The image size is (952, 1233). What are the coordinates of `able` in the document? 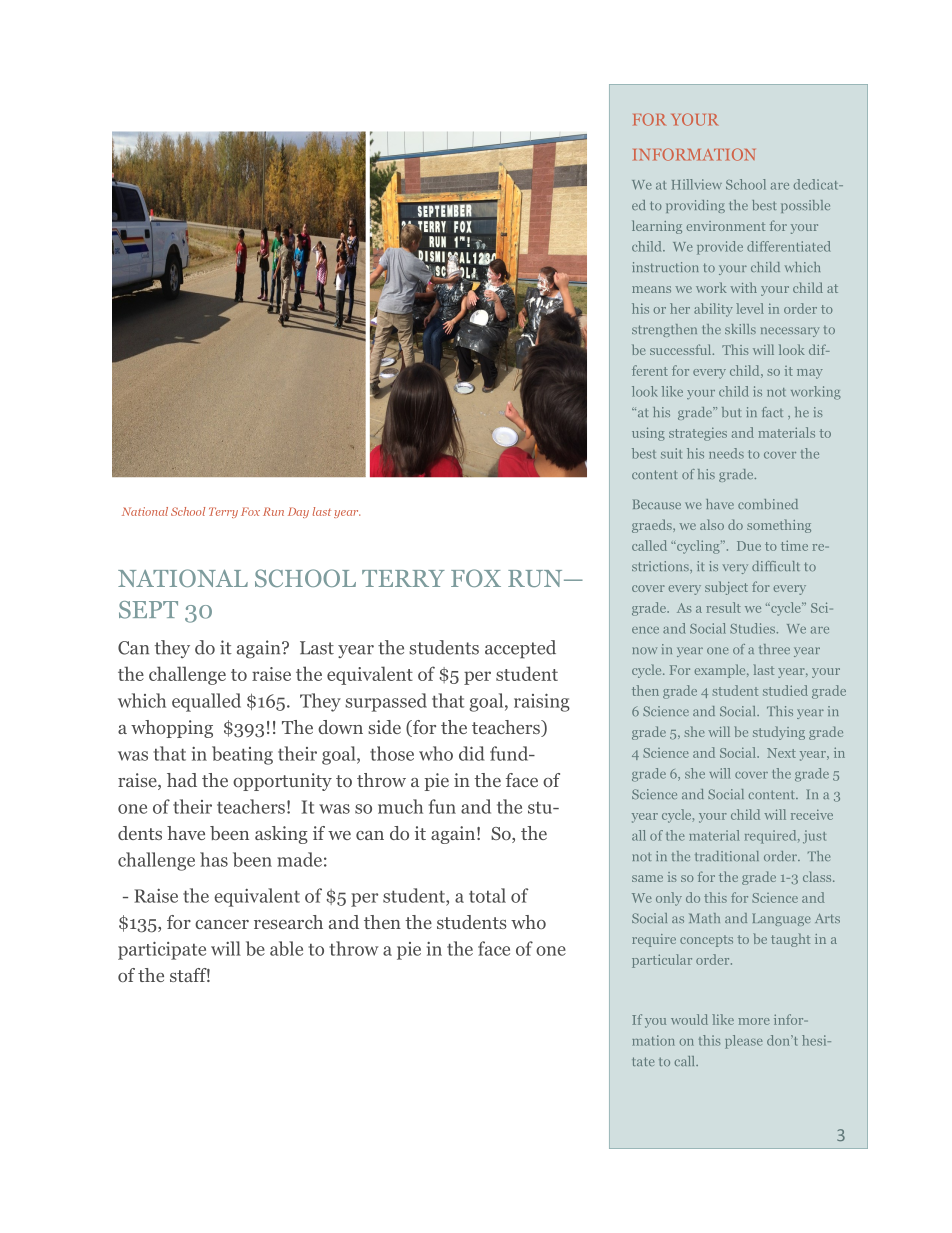 It's located at (286, 948).
